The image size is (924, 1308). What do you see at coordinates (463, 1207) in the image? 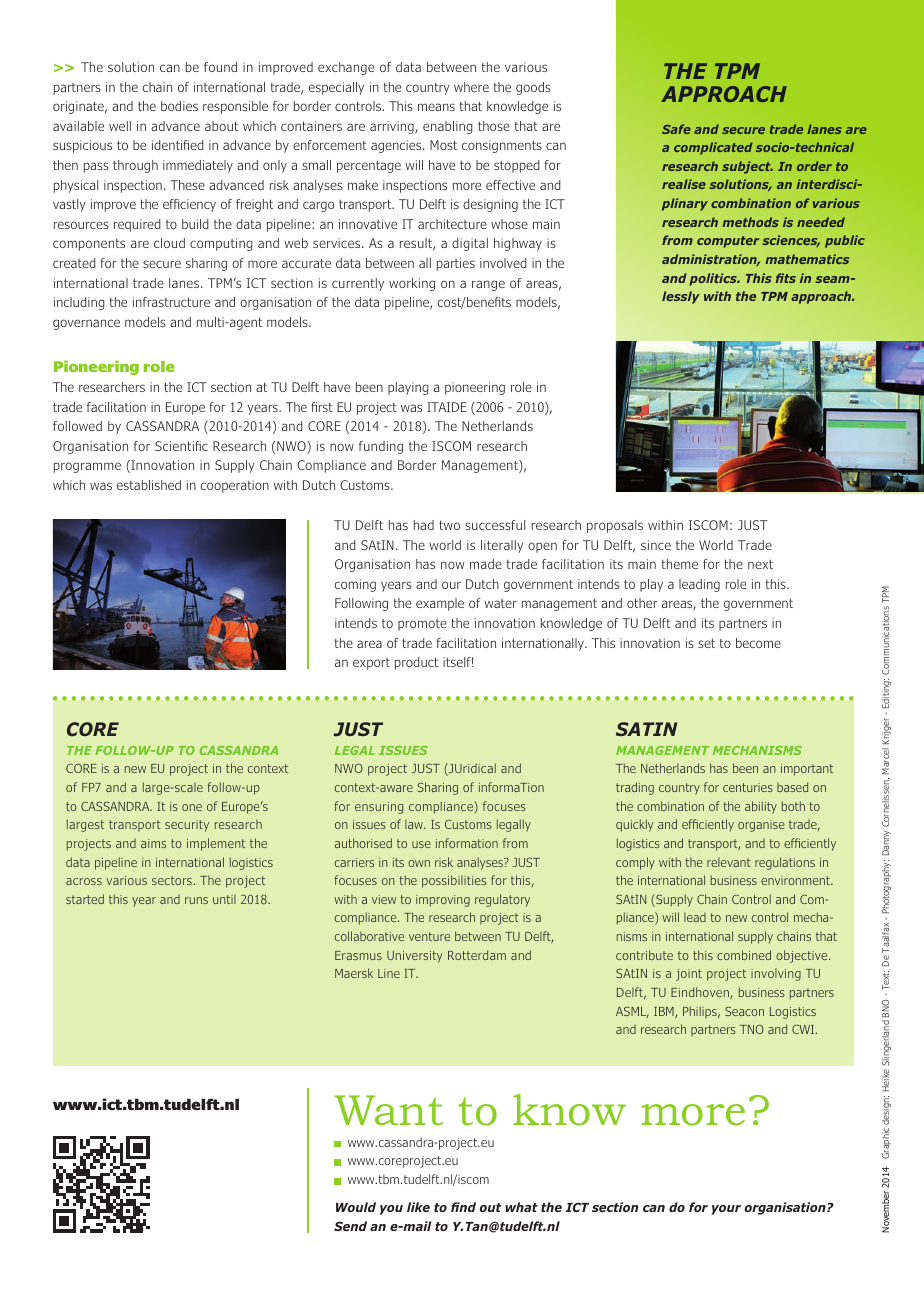
I see `find` at bounding box center [463, 1207].
